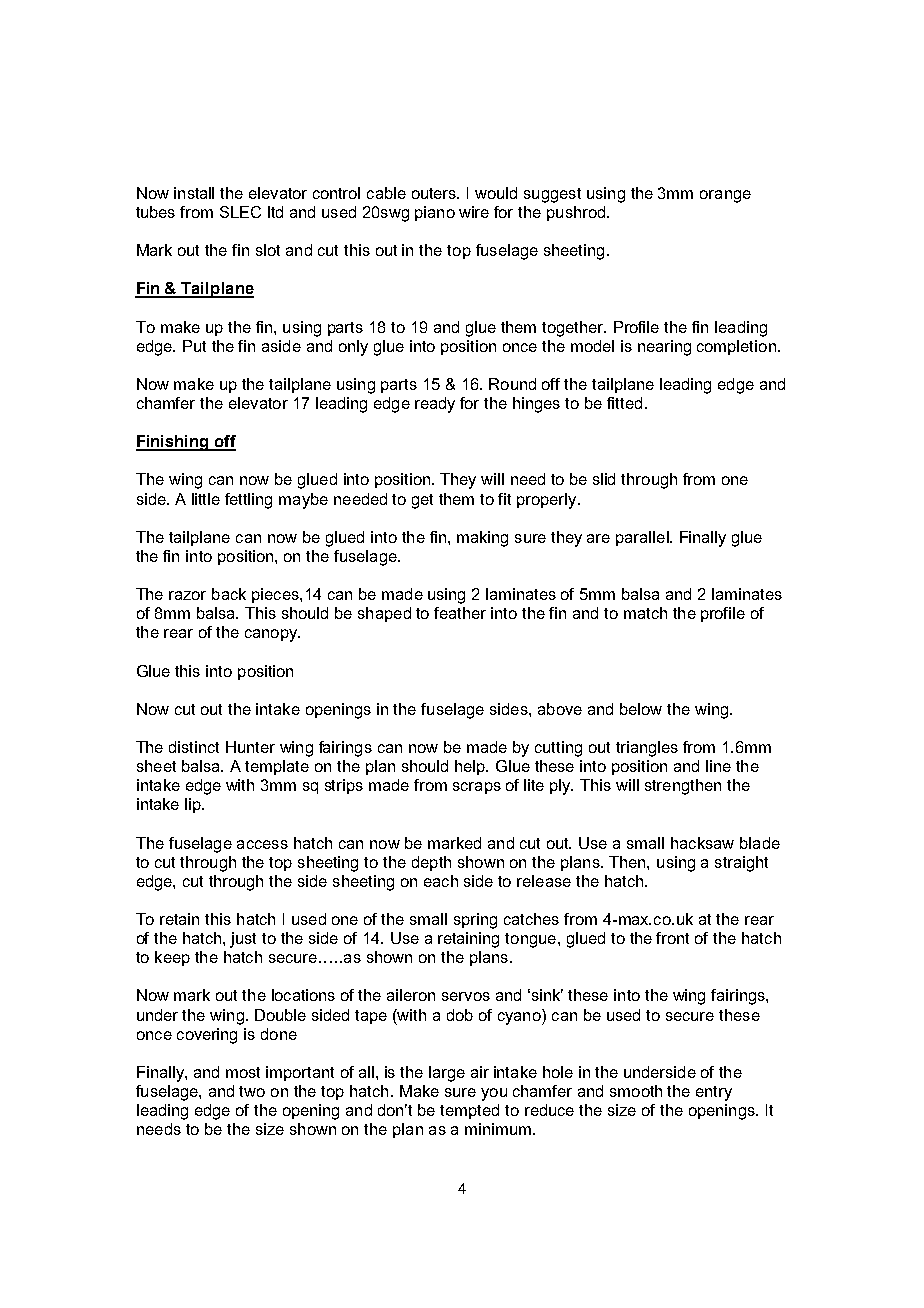 This document has width=924, height=1308. Describe the element at coordinates (275, 212) in the document. I see `ltd` at that location.
